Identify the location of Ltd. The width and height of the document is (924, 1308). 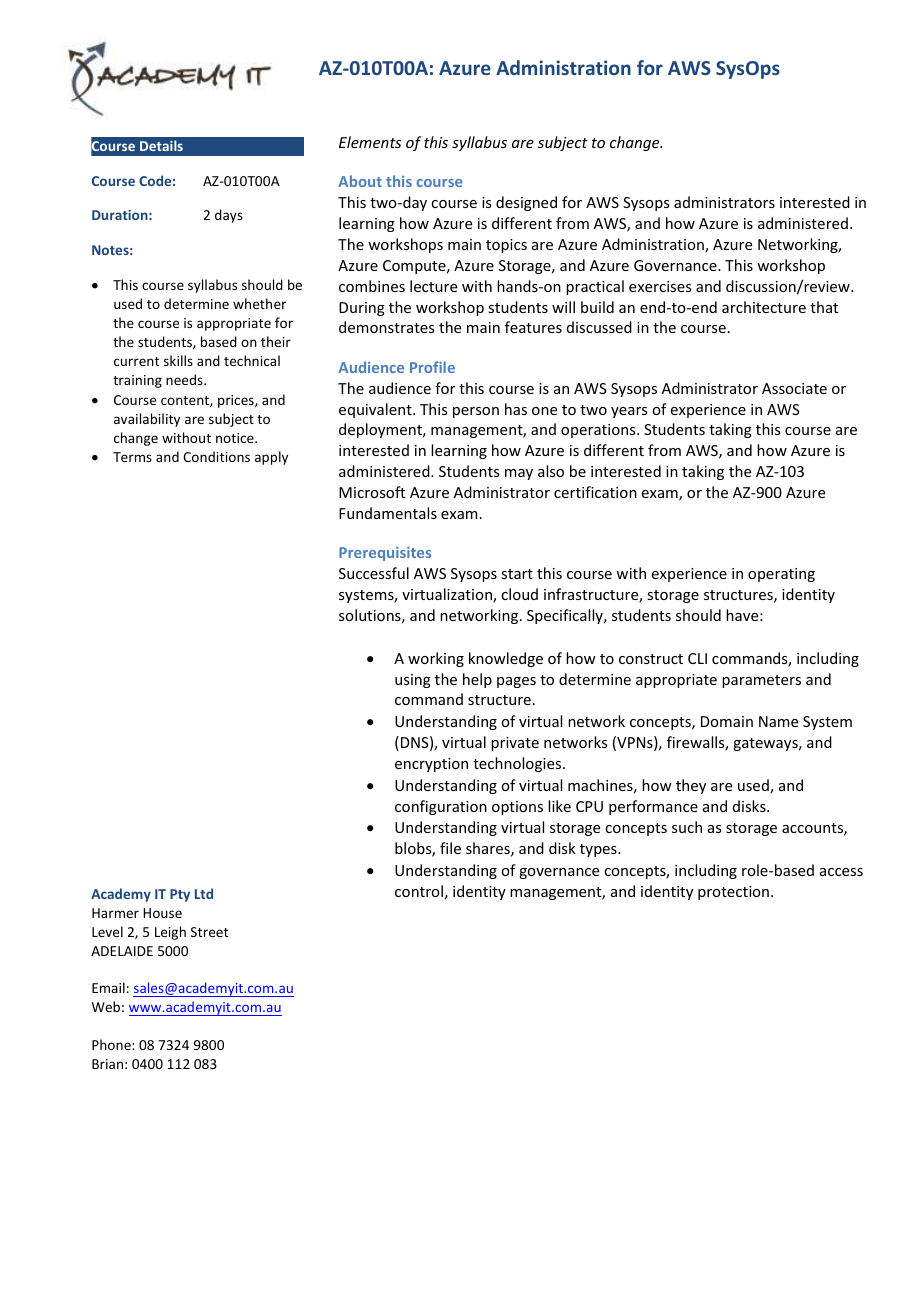
(204, 893).
